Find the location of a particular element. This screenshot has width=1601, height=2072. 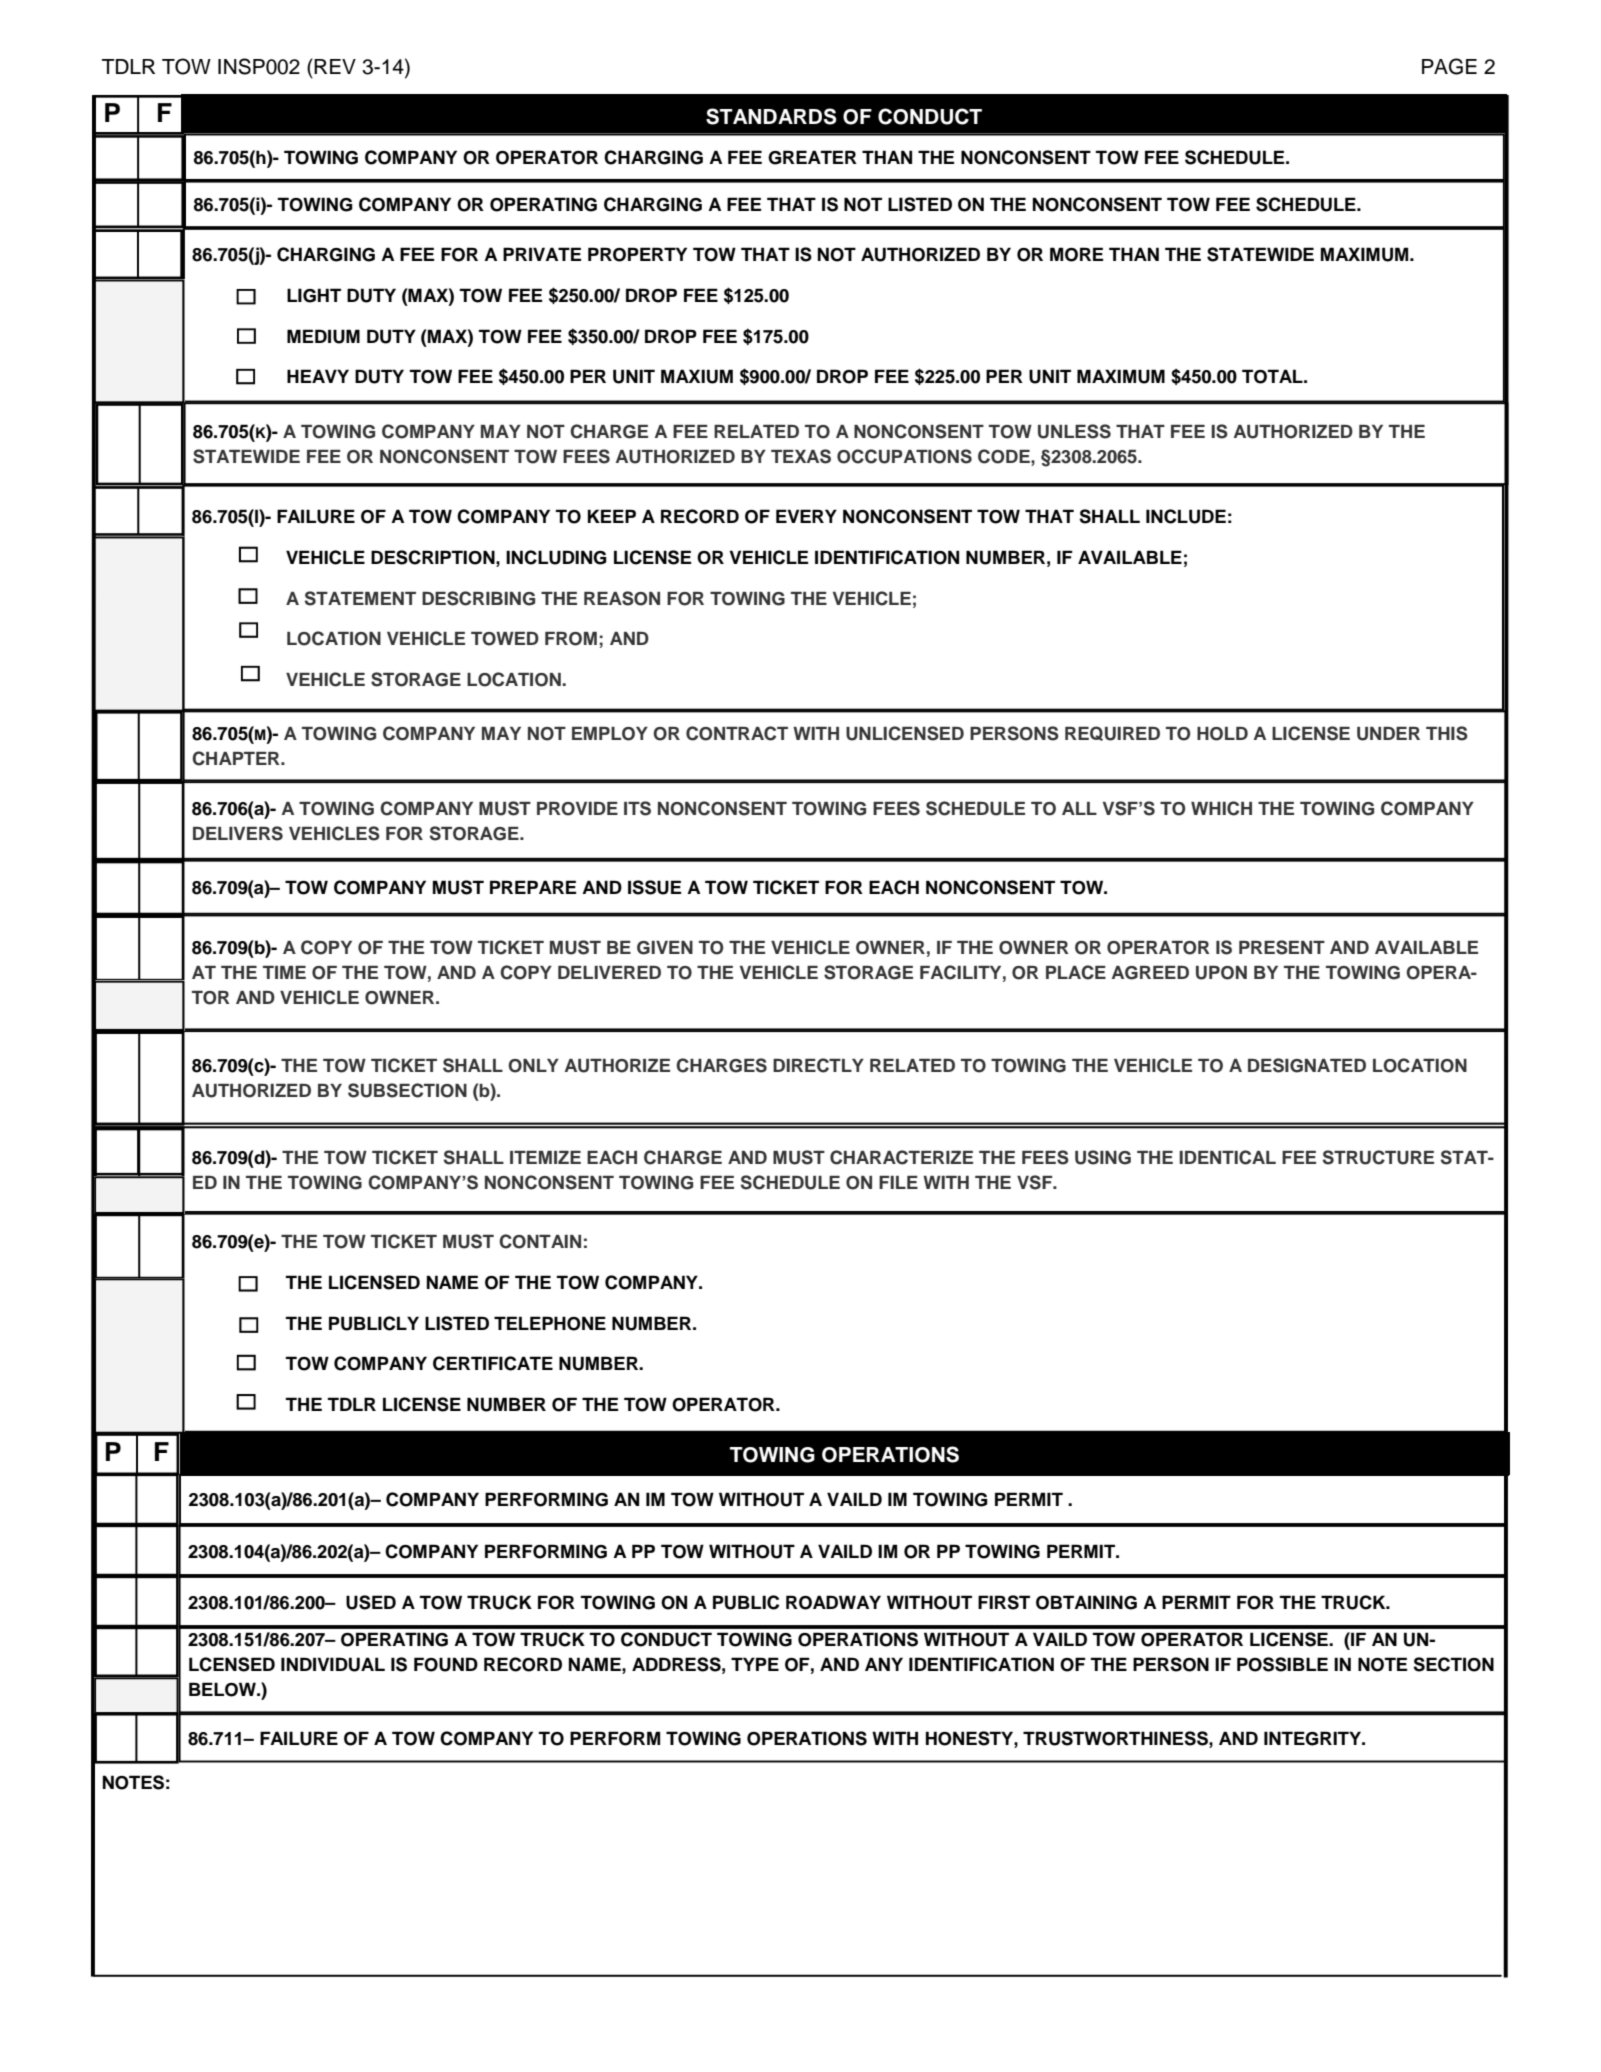

ISSUE is located at coordinates (655, 887).
